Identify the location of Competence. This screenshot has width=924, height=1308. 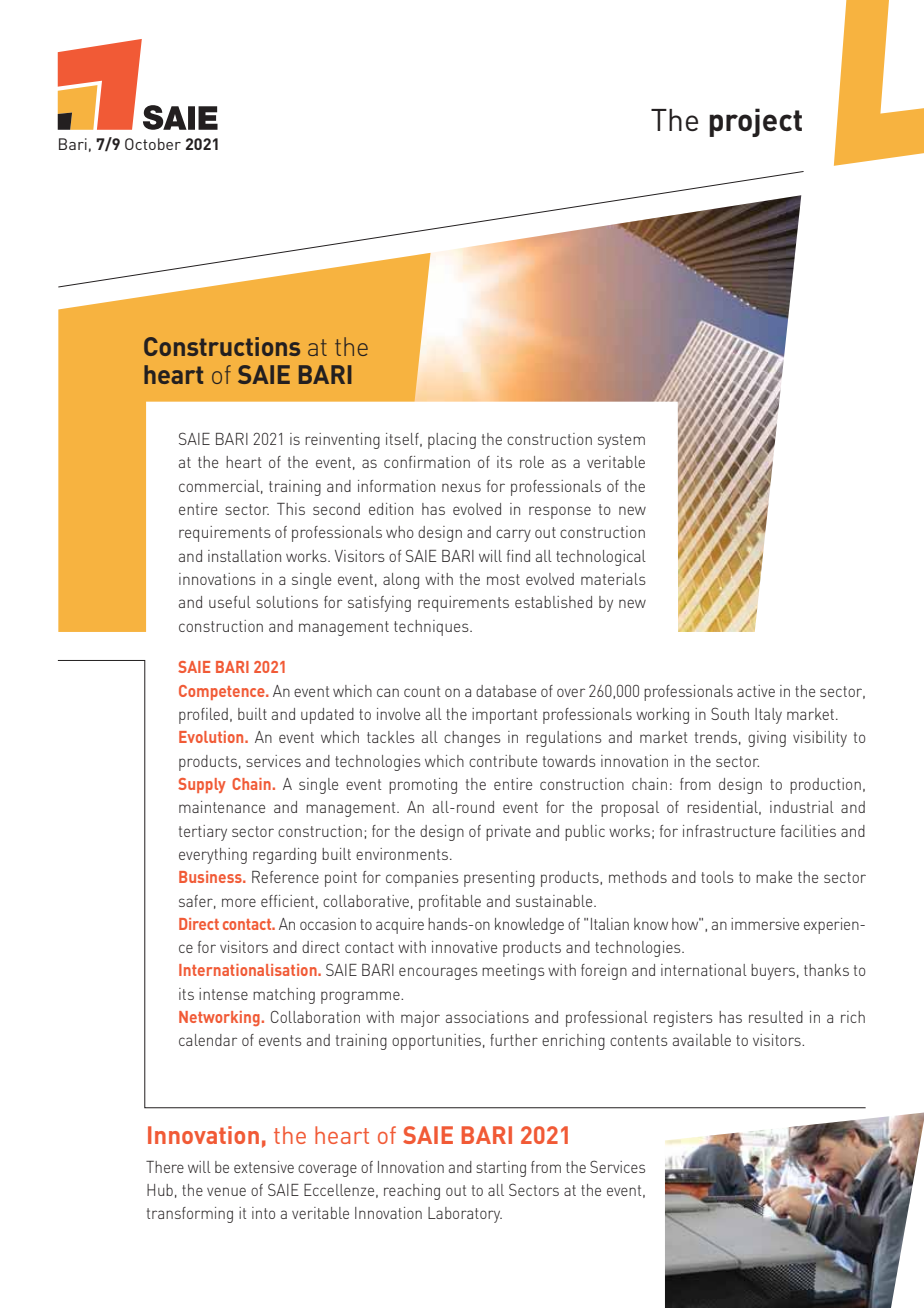
(223, 692).
